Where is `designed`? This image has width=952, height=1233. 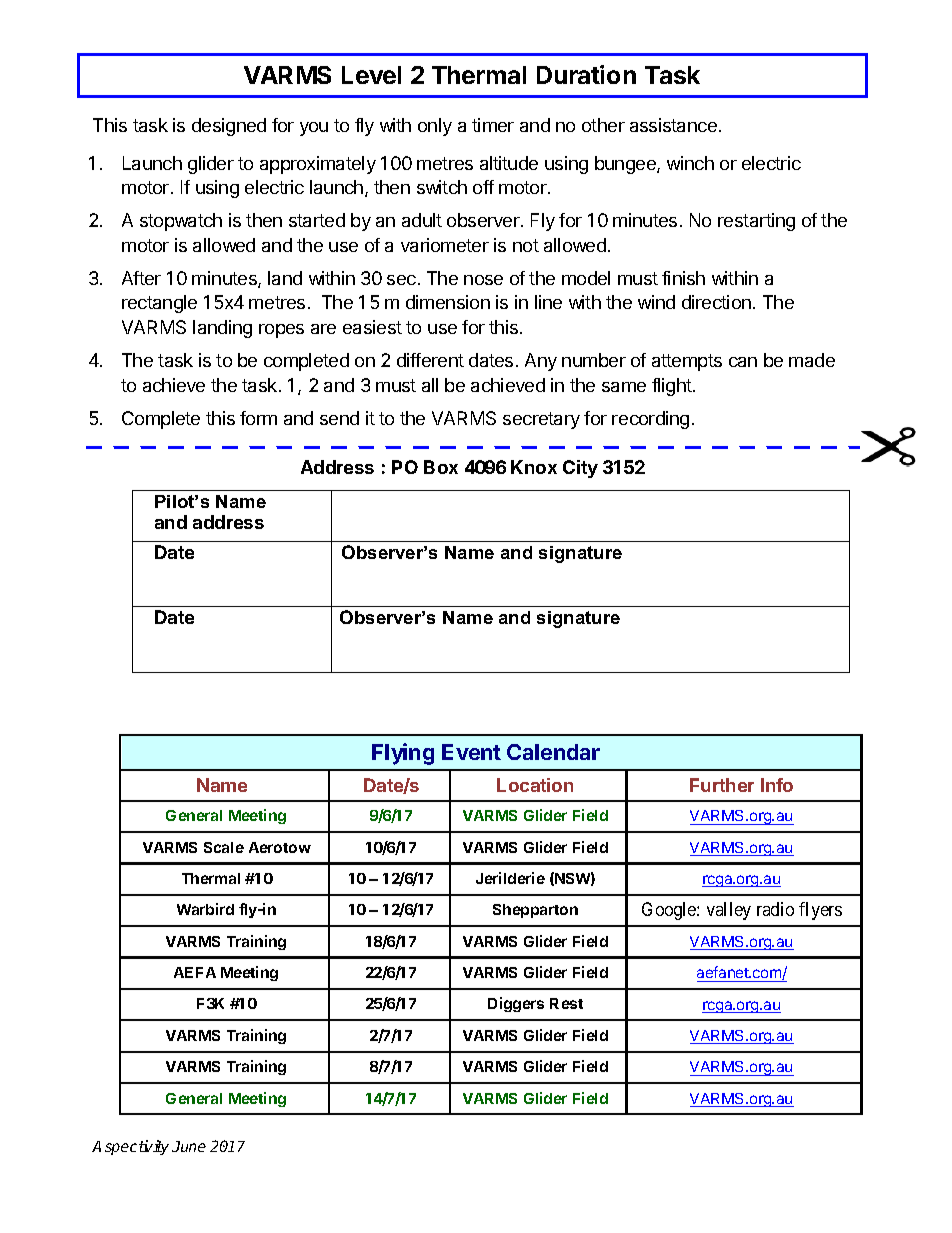 designed is located at coordinates (229, 127).
